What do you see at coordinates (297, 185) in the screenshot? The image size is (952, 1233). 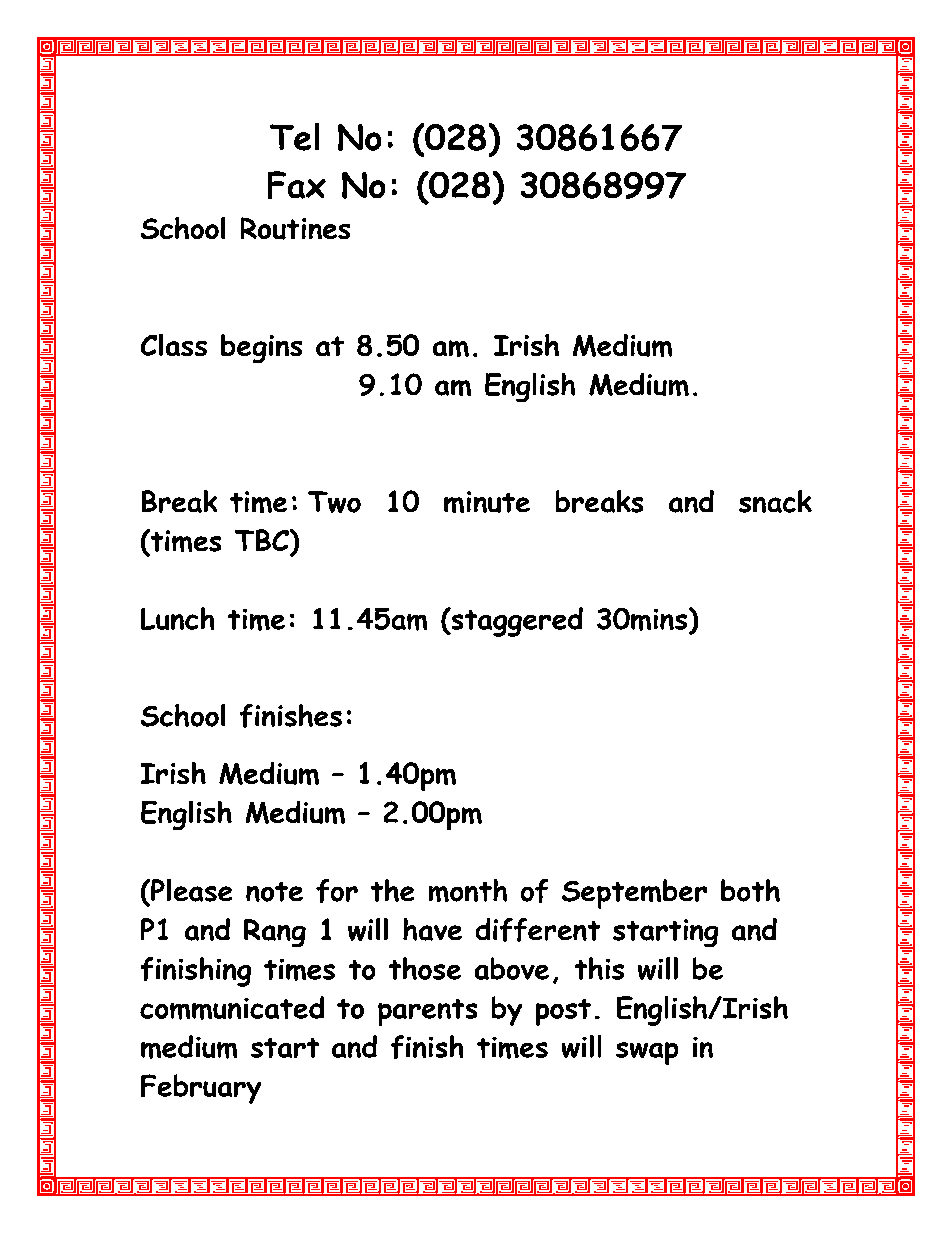 I see `Fax` at bounding box center [297, 185].
